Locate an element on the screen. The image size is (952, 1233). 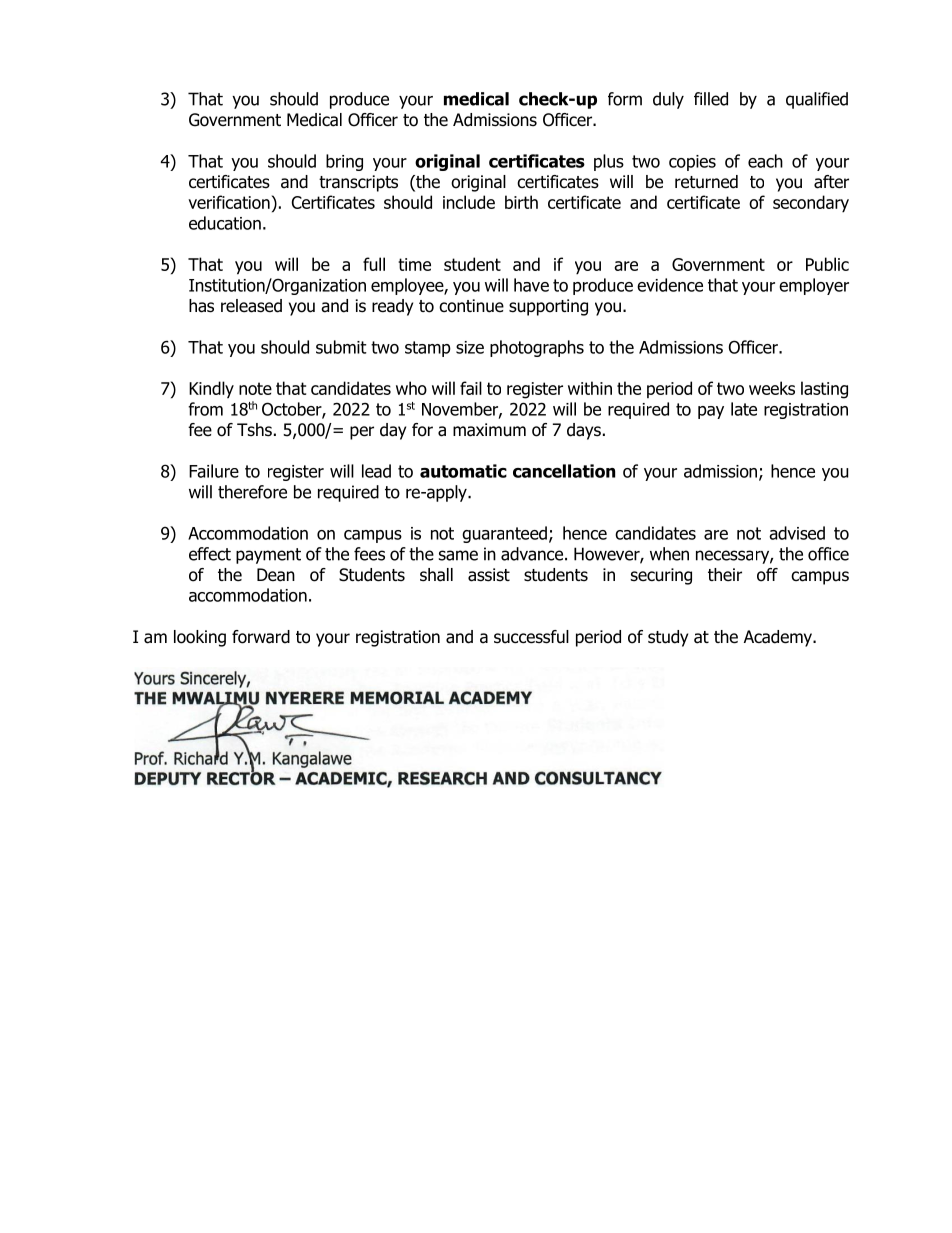
bring is located at coordinates (344, 162).
